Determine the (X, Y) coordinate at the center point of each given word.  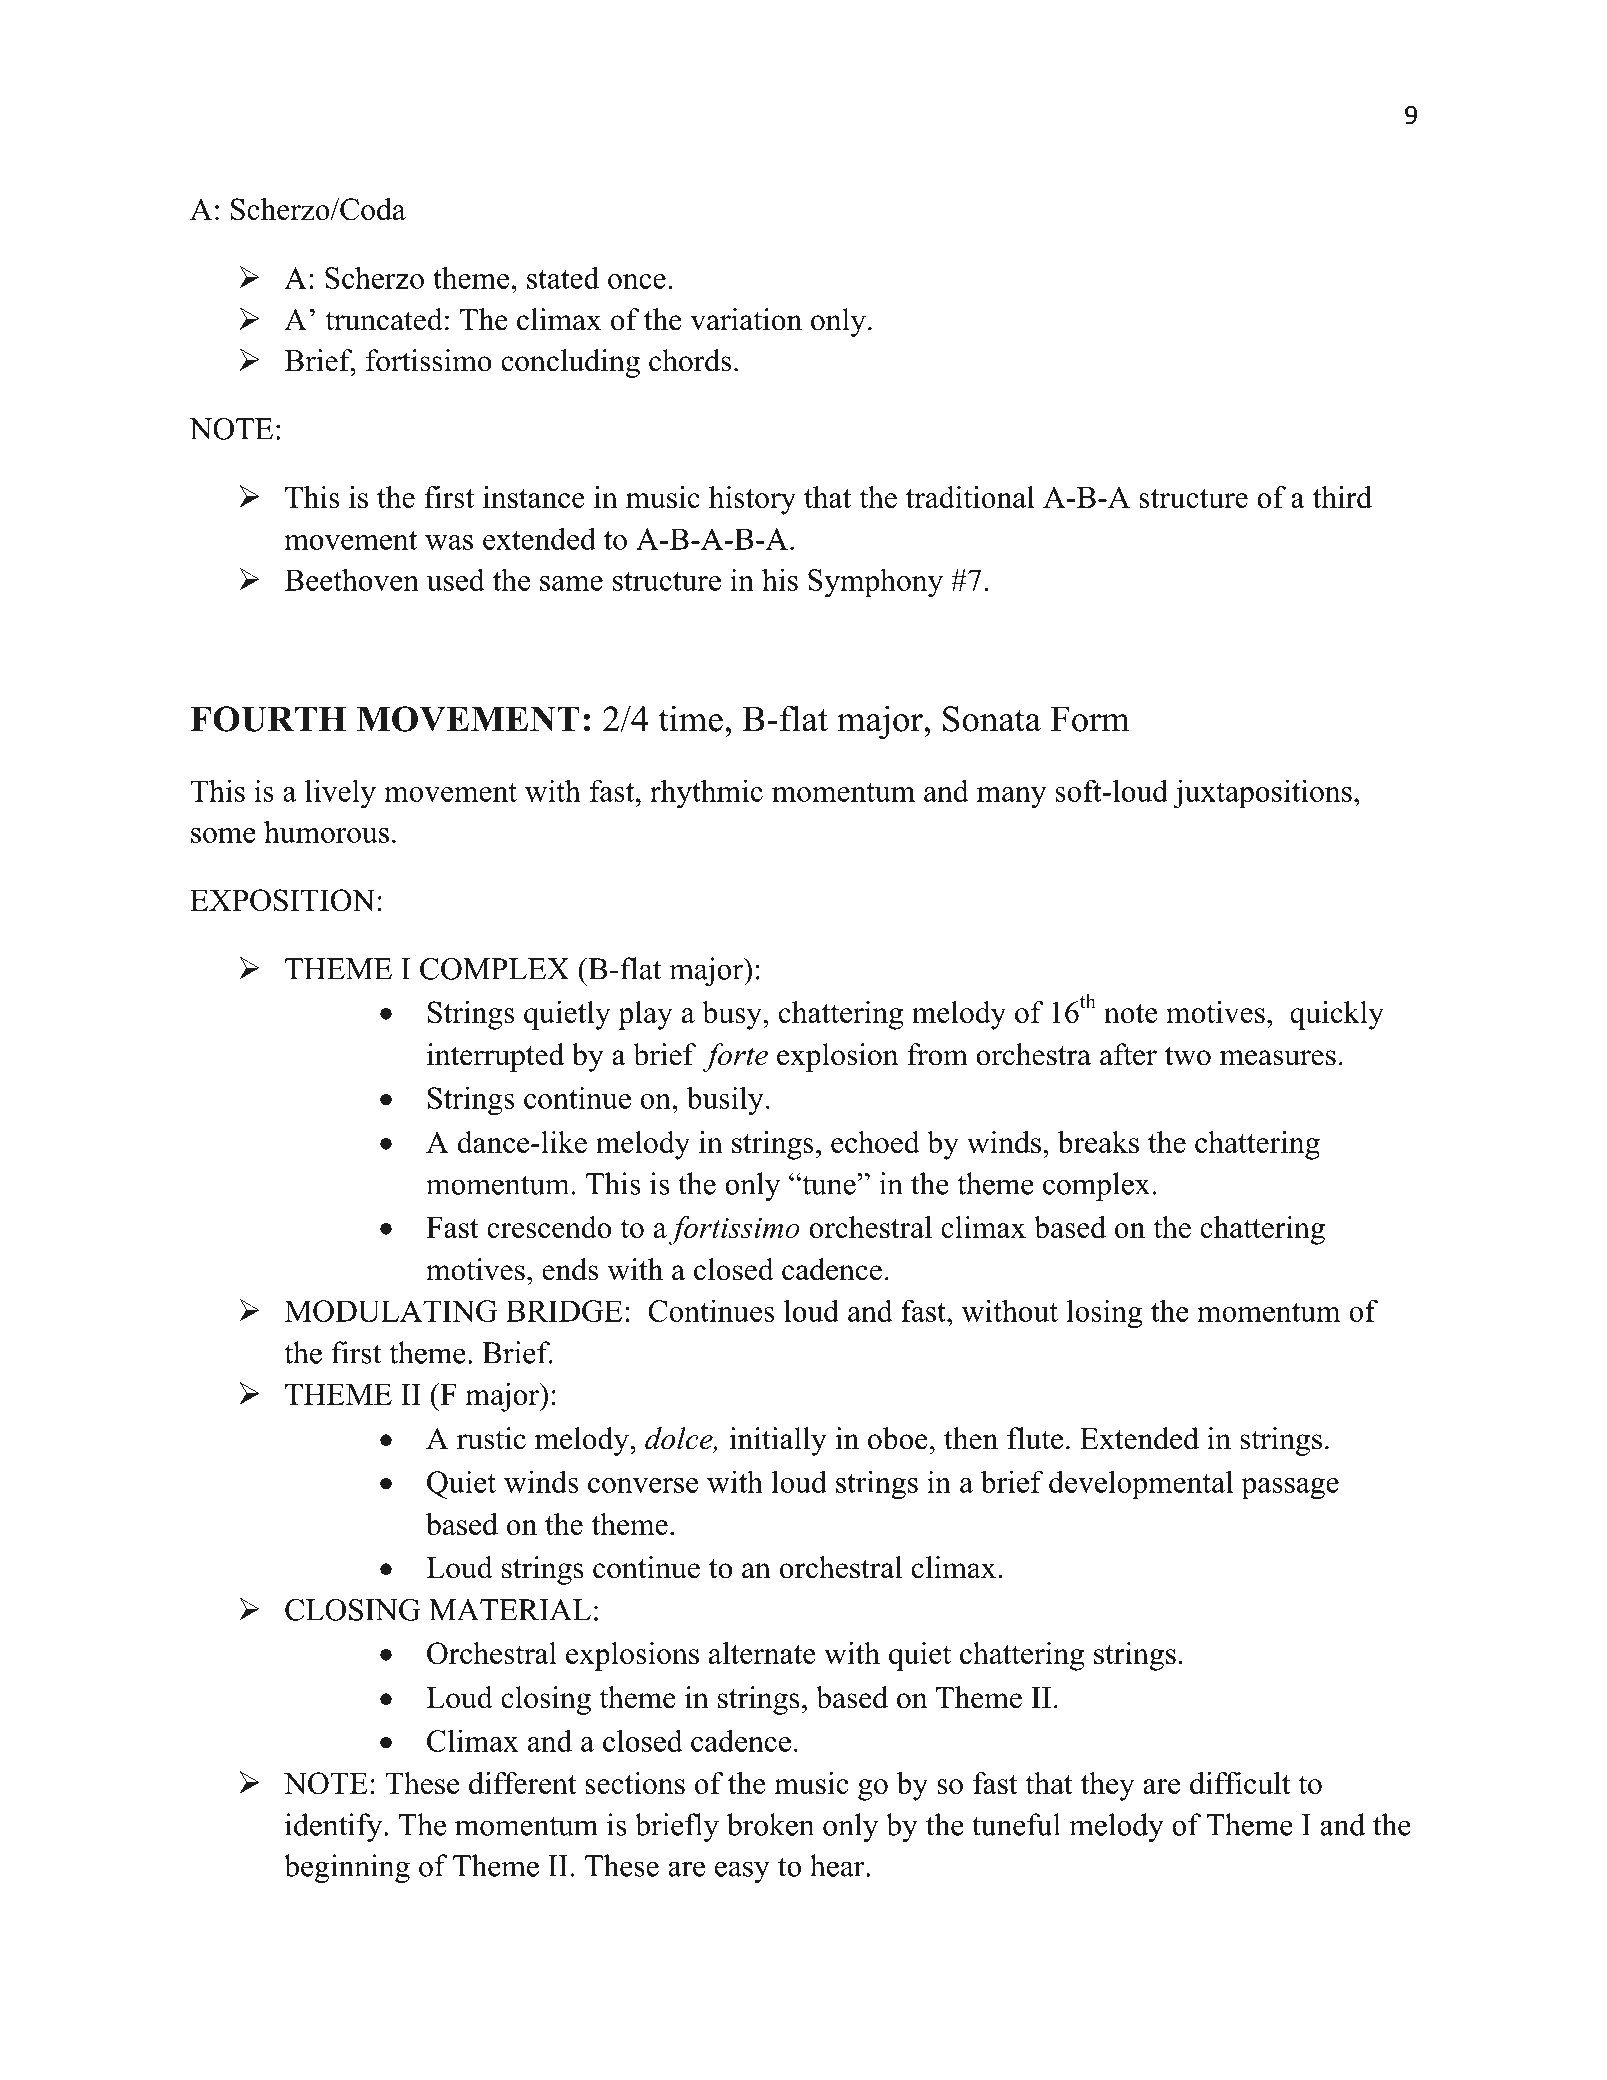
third (1342, 497)
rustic (491, 1438)
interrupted (495, 1057)
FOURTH (268, 719)
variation (746, 319)
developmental (1141, 1485)
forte (735, 1057)
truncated (384, 319)
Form (1090, 719)
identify (333, 1827)
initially (778, 1441)
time (691, 718)
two (1188, 1056)
